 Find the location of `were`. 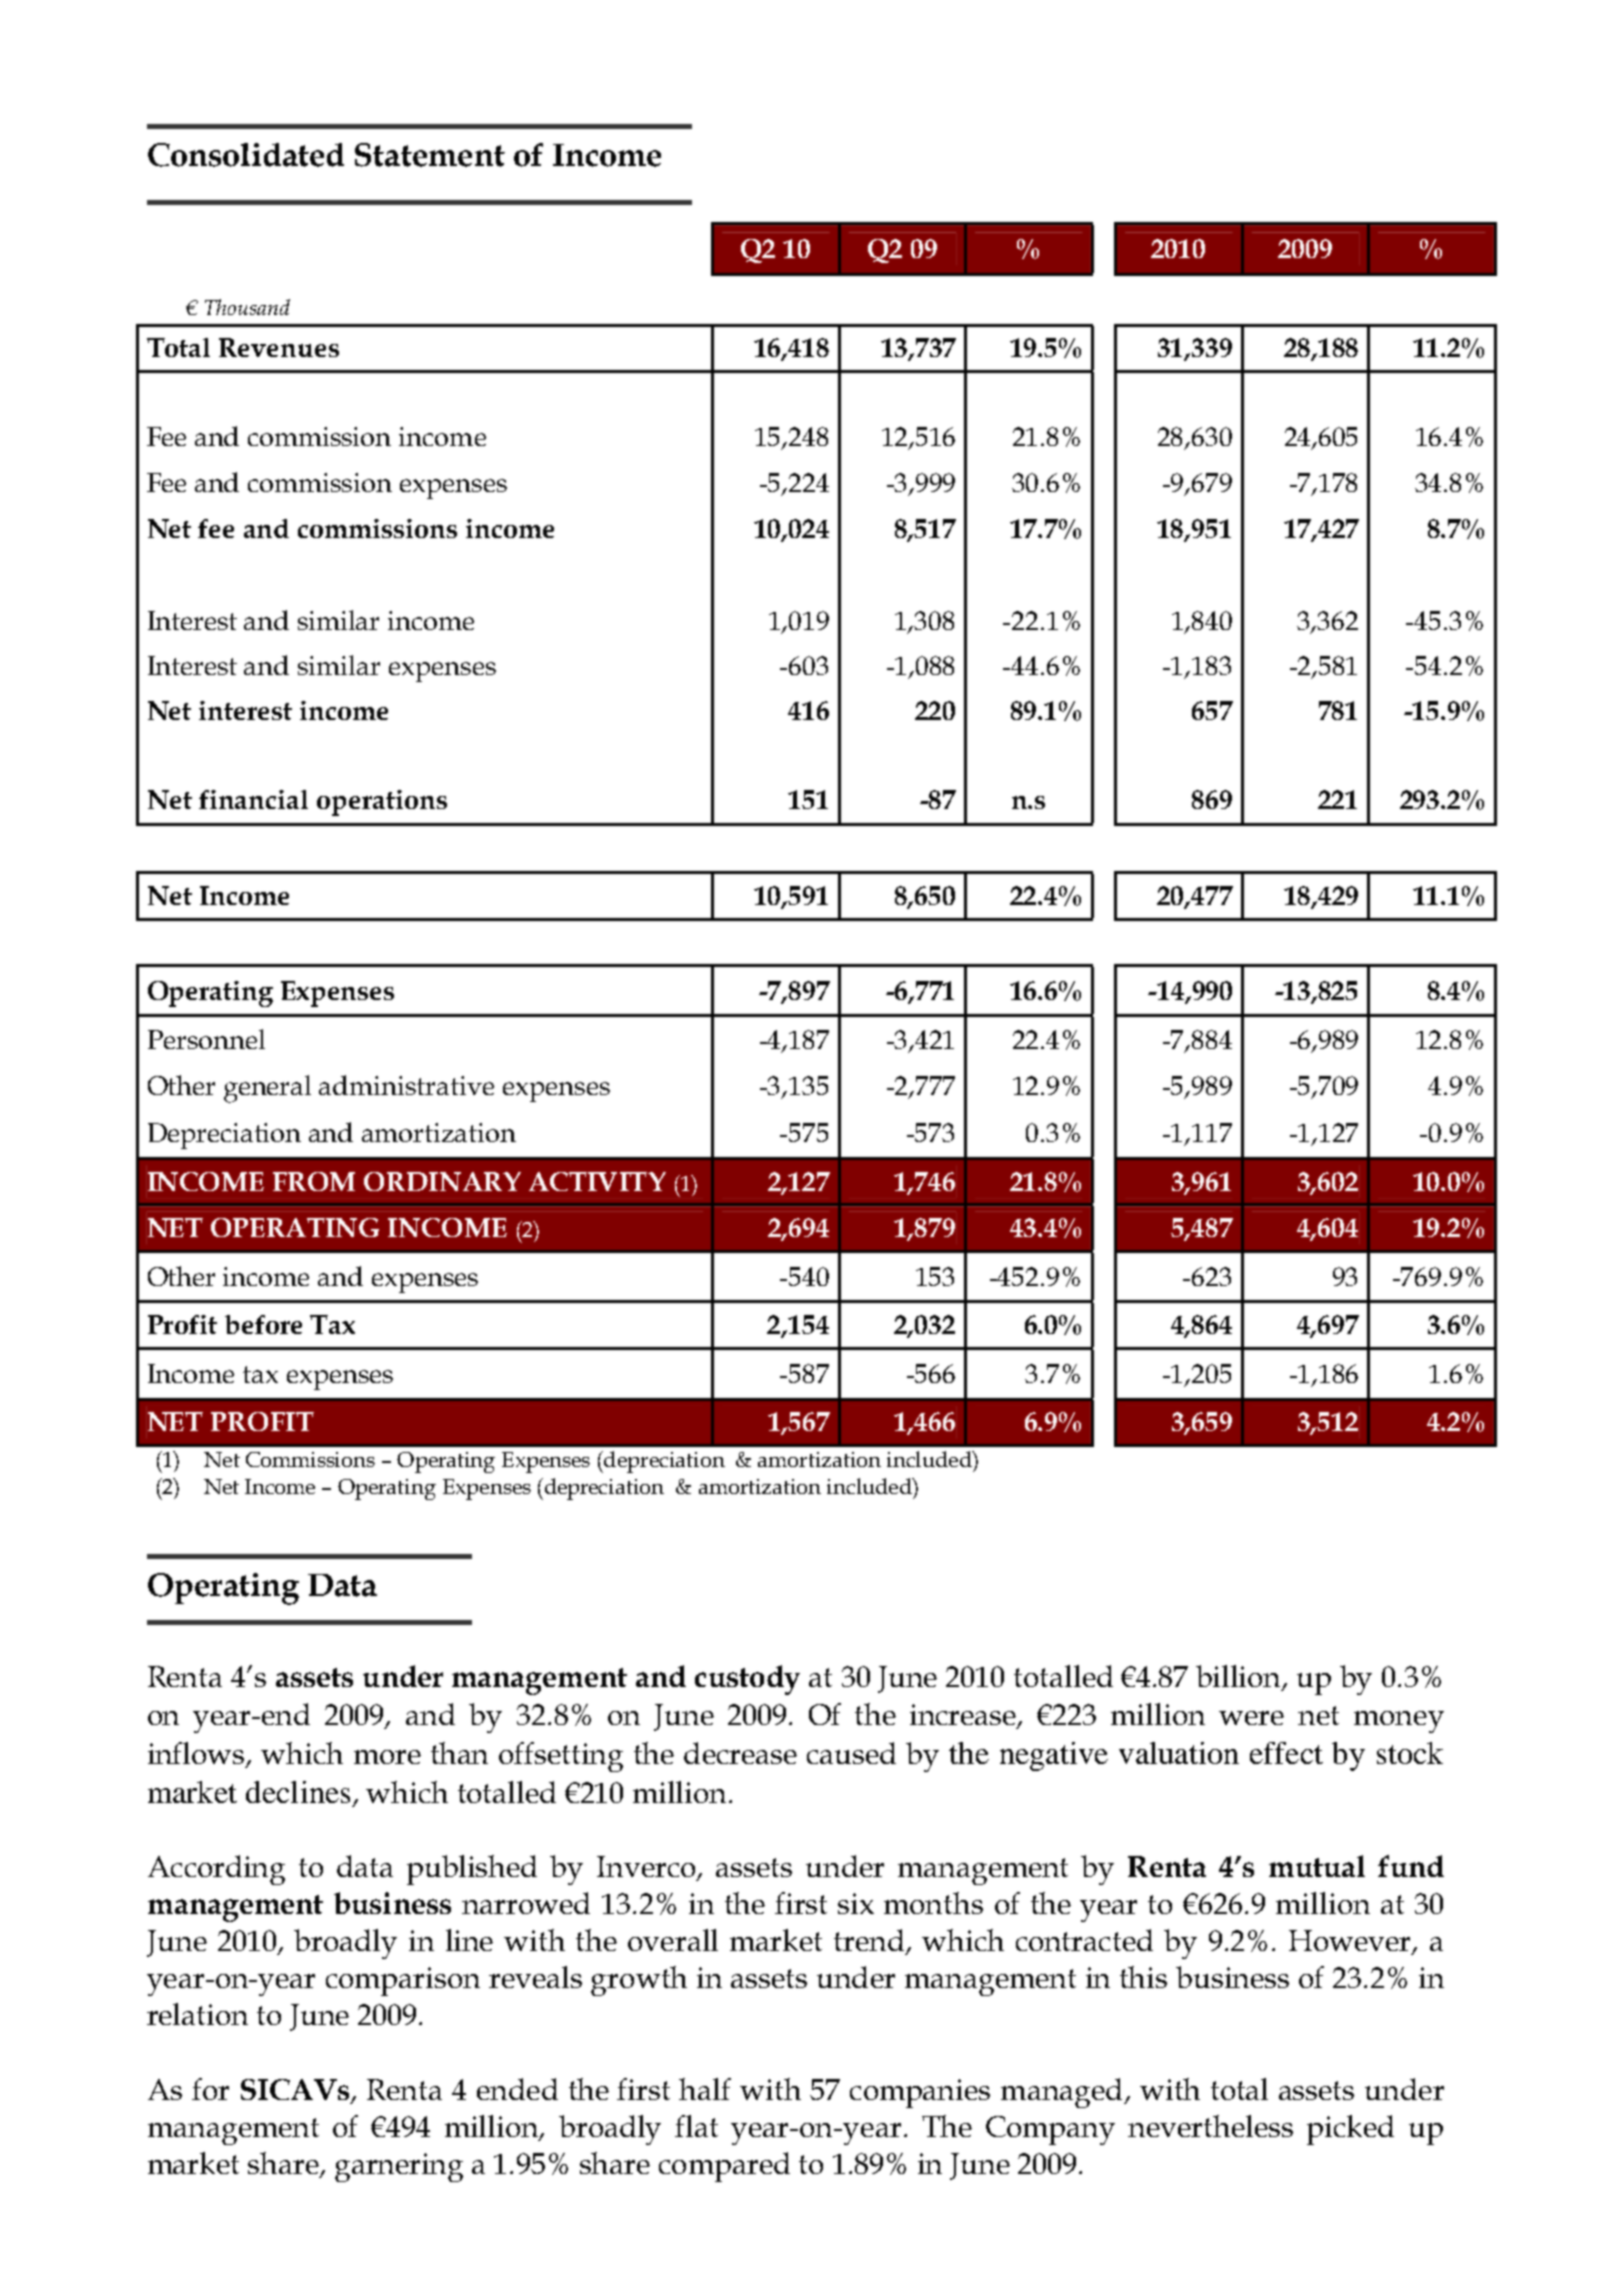

were is located at coordinates (1251, 1718).
